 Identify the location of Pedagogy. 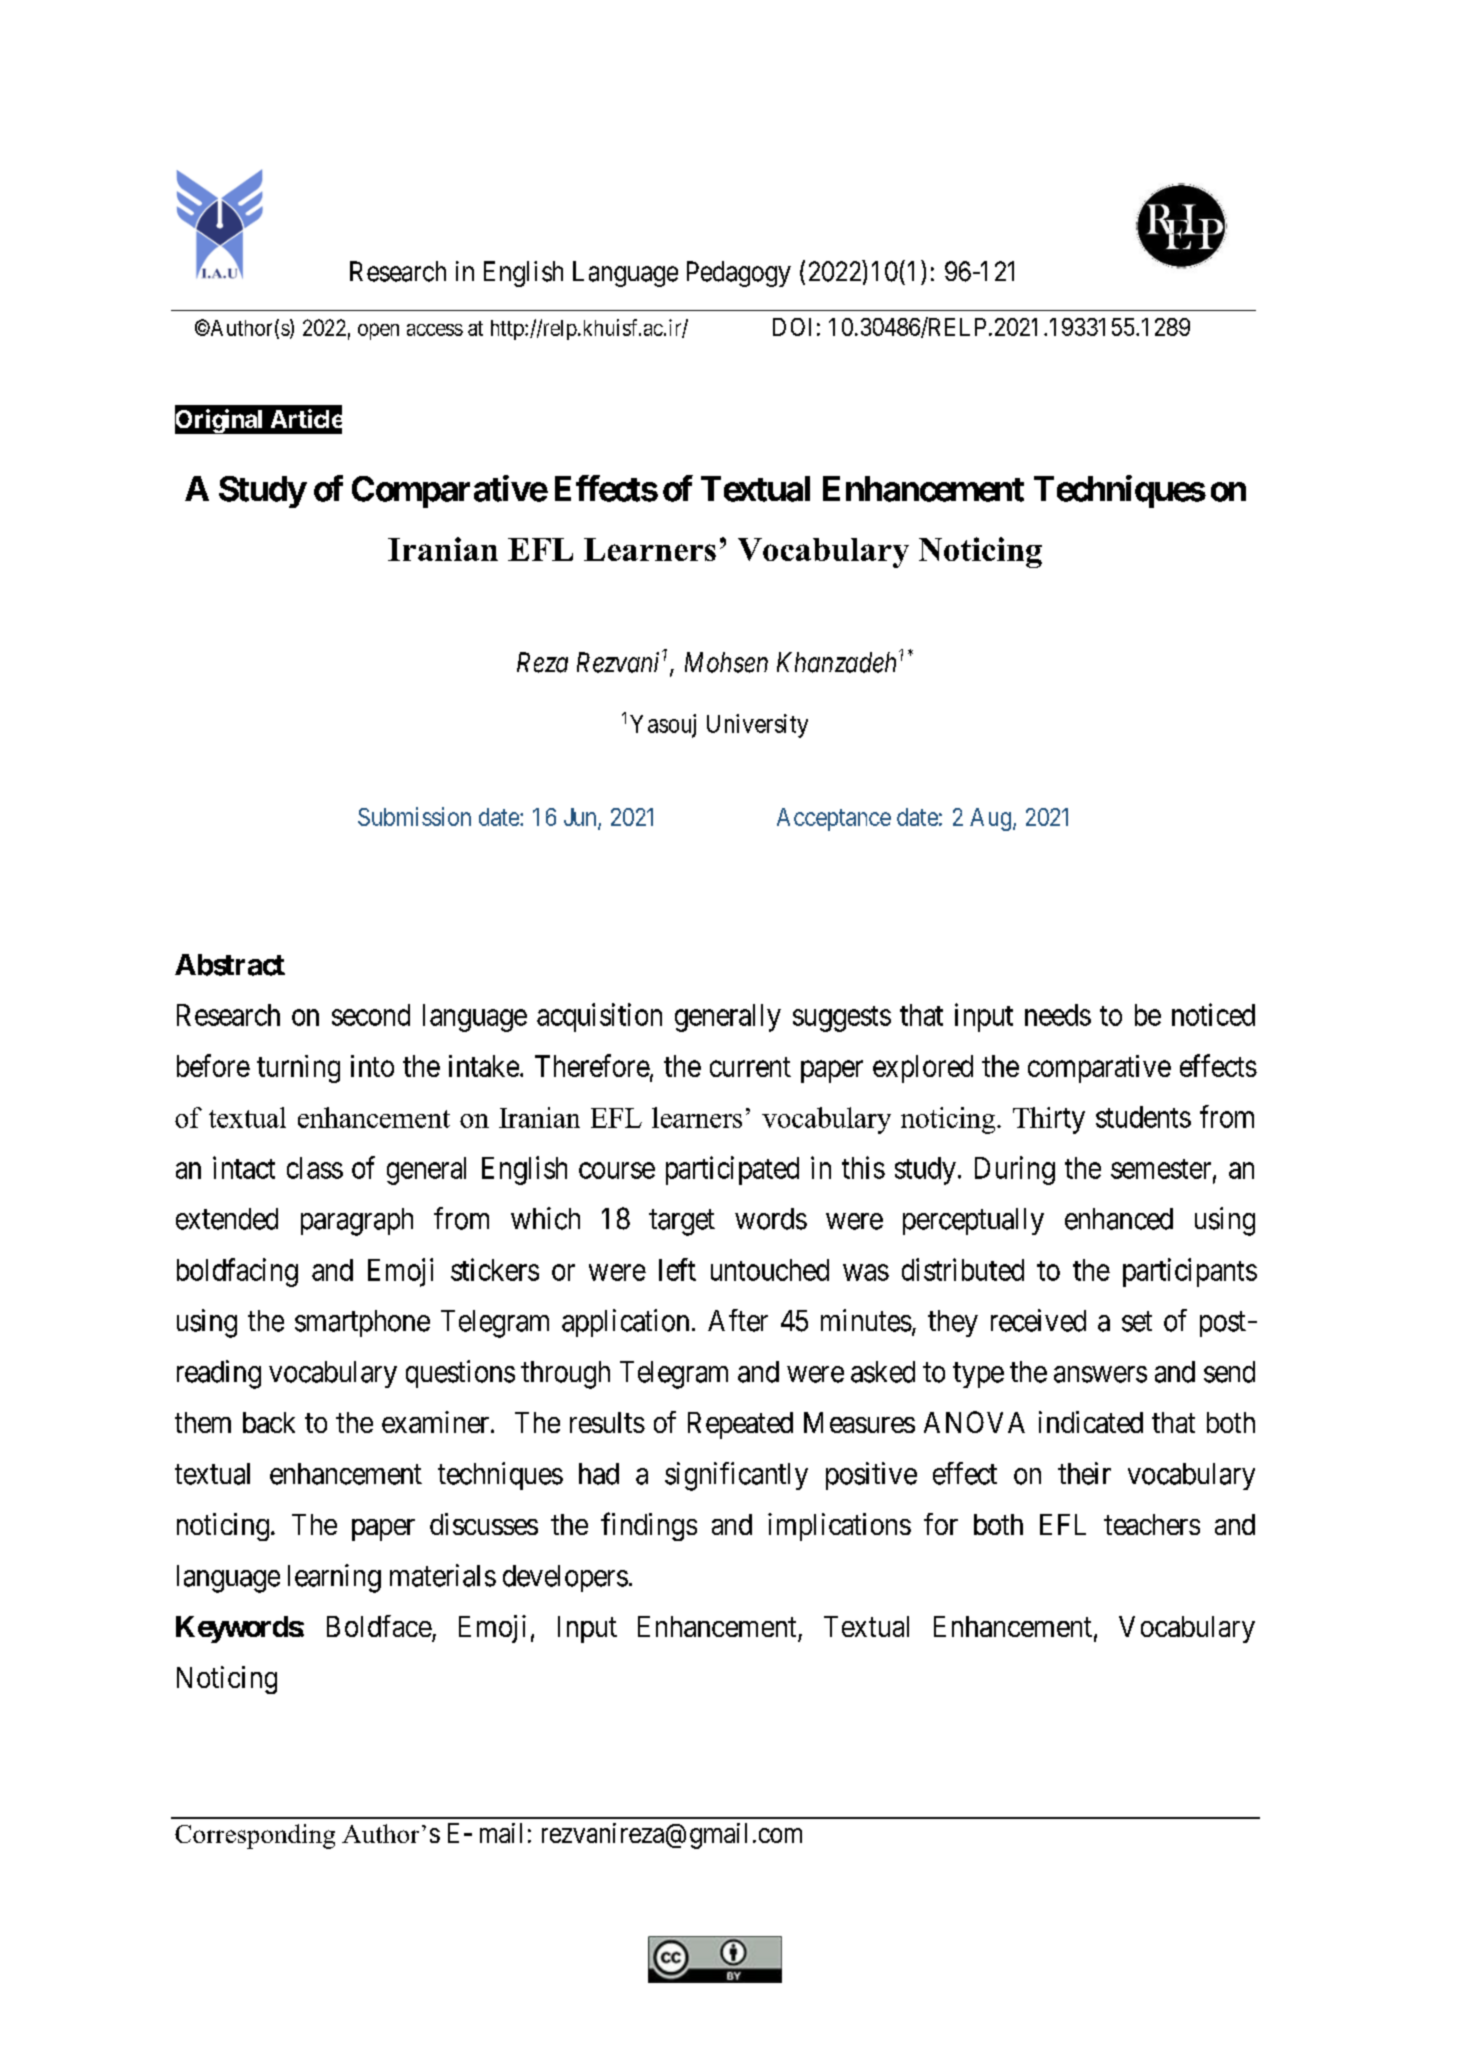
(739, 274).
